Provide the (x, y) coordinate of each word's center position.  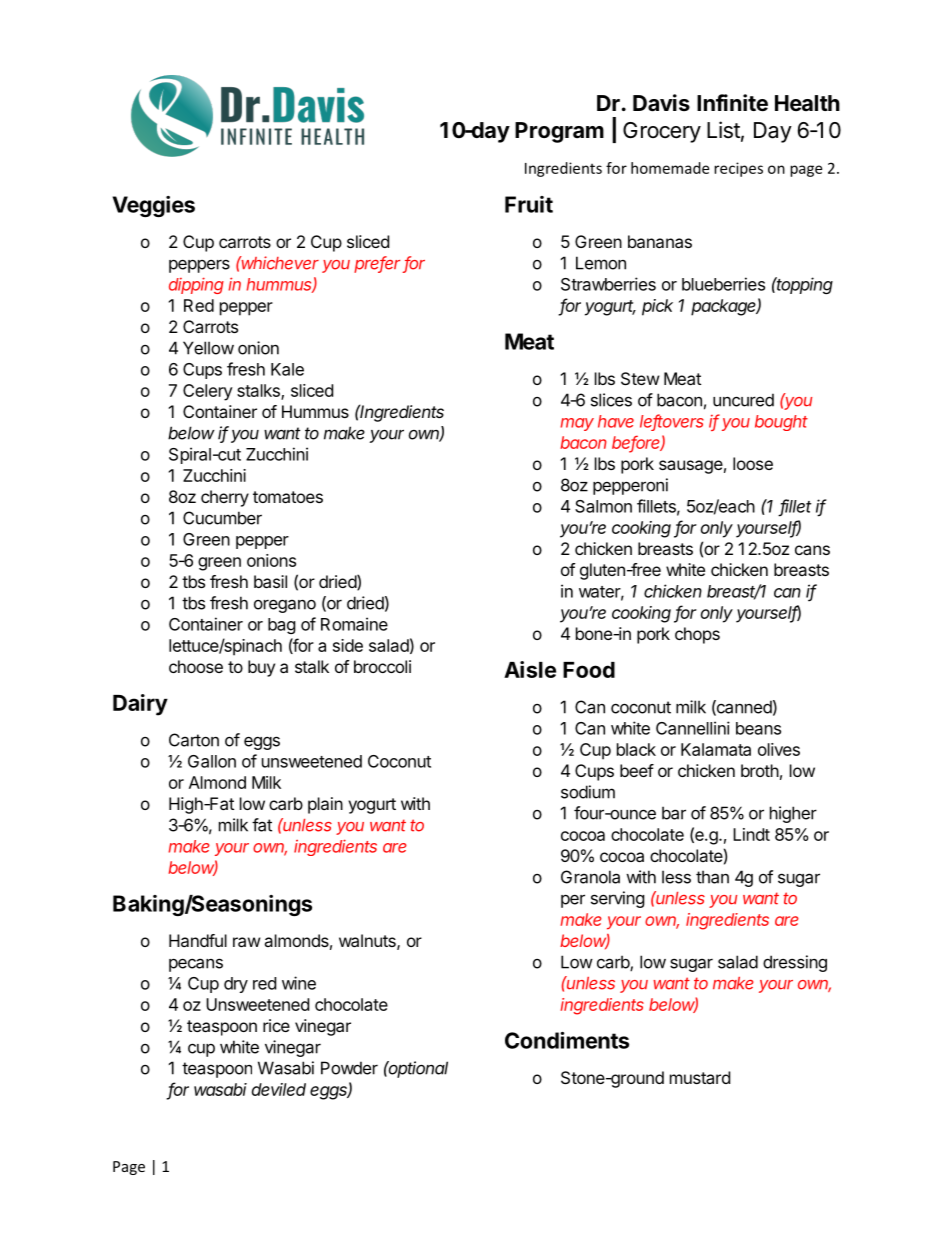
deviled (279, 1089)
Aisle (530, 669)
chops (697, 635)
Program (559, 132)
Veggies (154, 206)
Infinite (732, 103)
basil (270, 581)
